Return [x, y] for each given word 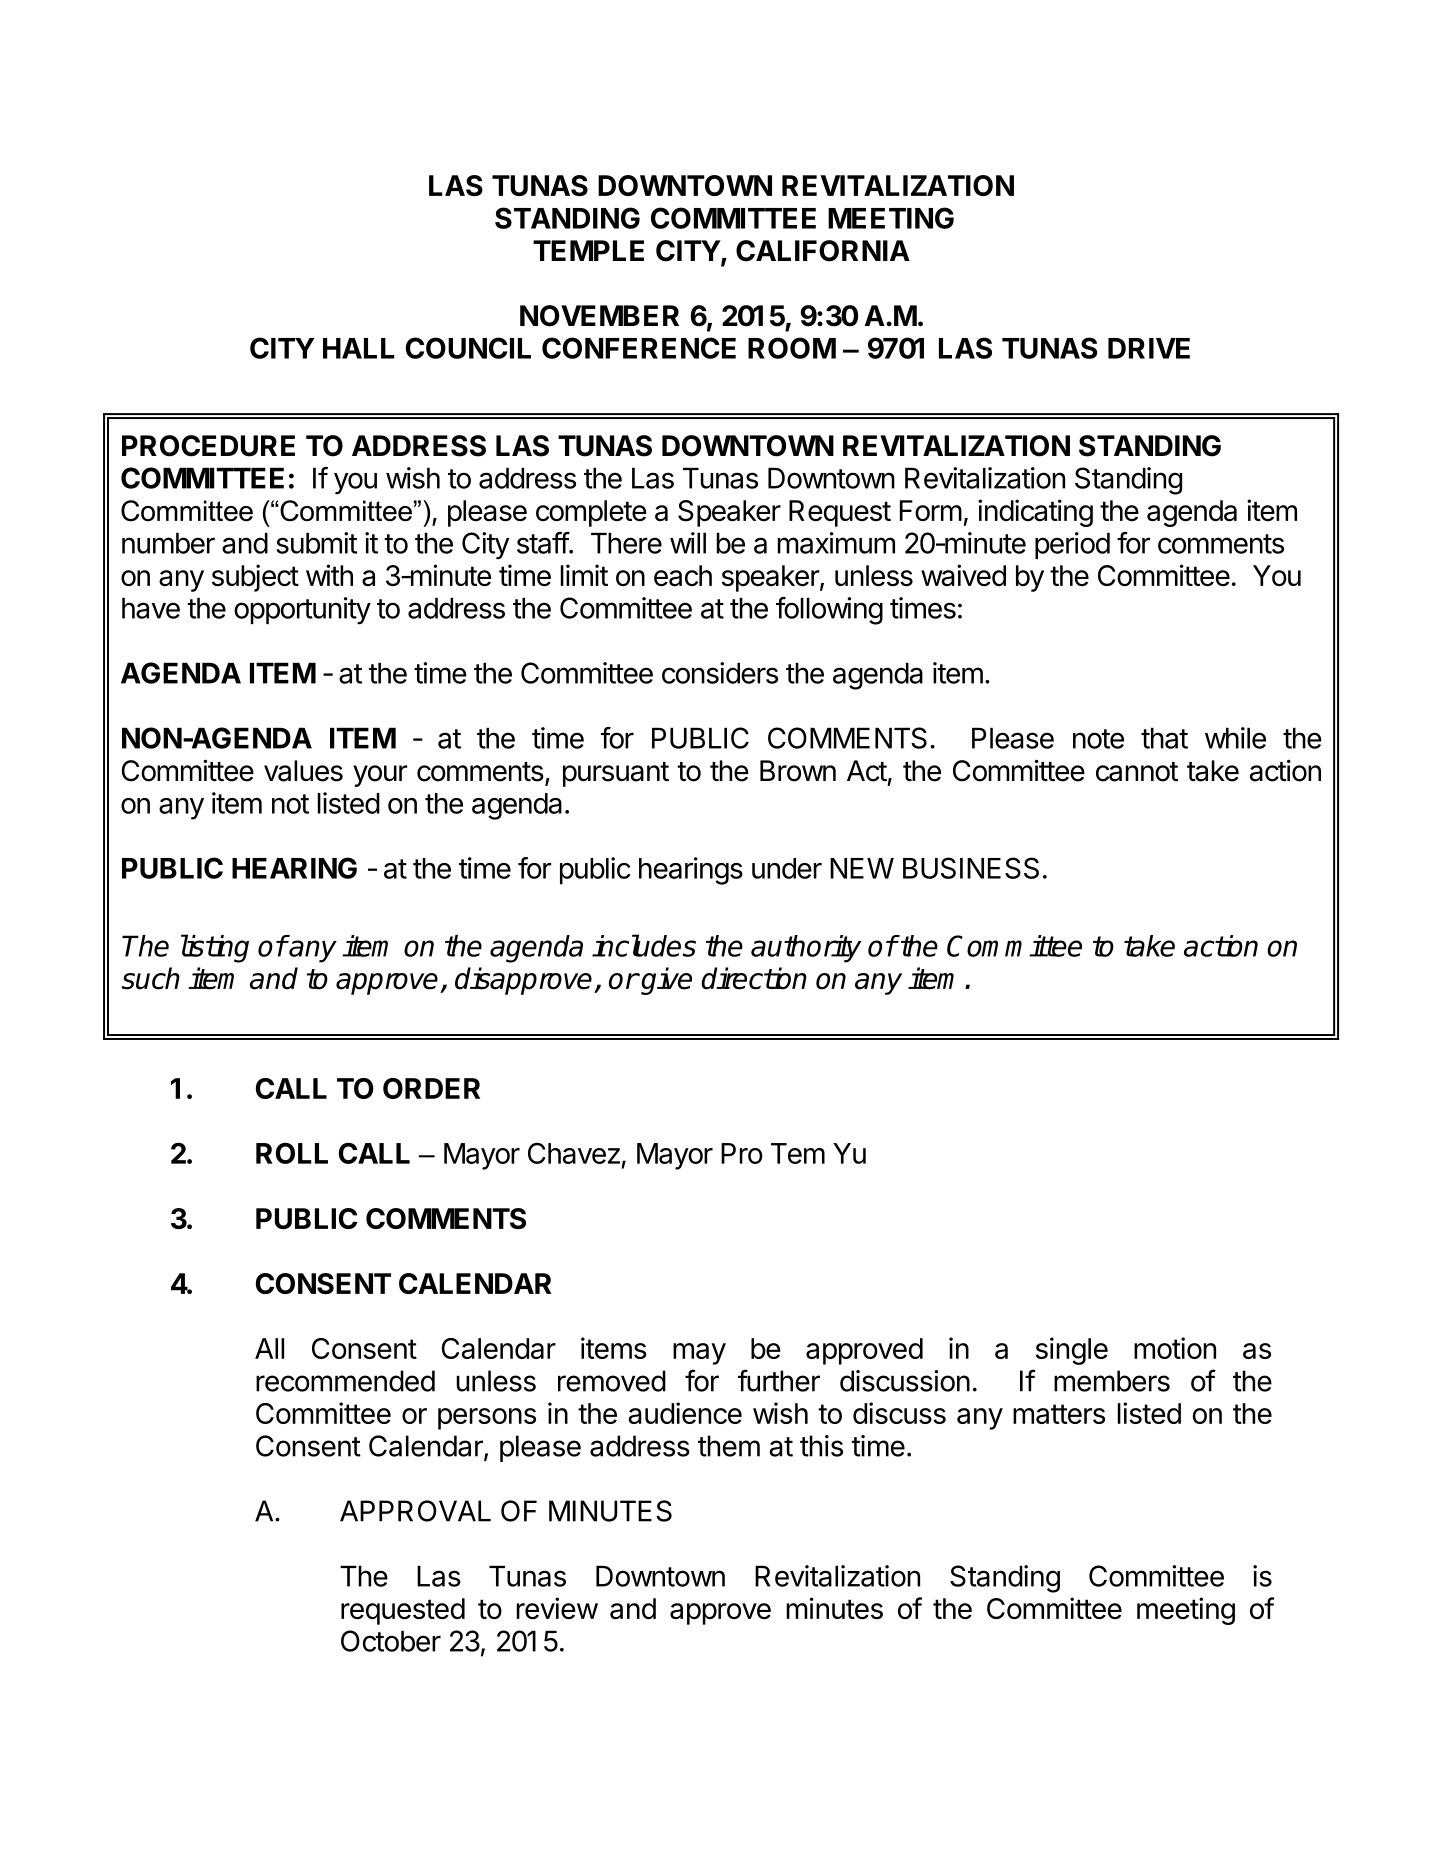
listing [215, 948]
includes [644, 945]
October [391, 1641]
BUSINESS [971, 868]
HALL [359, 348]
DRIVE [1149, 348]
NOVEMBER [599, 316]
